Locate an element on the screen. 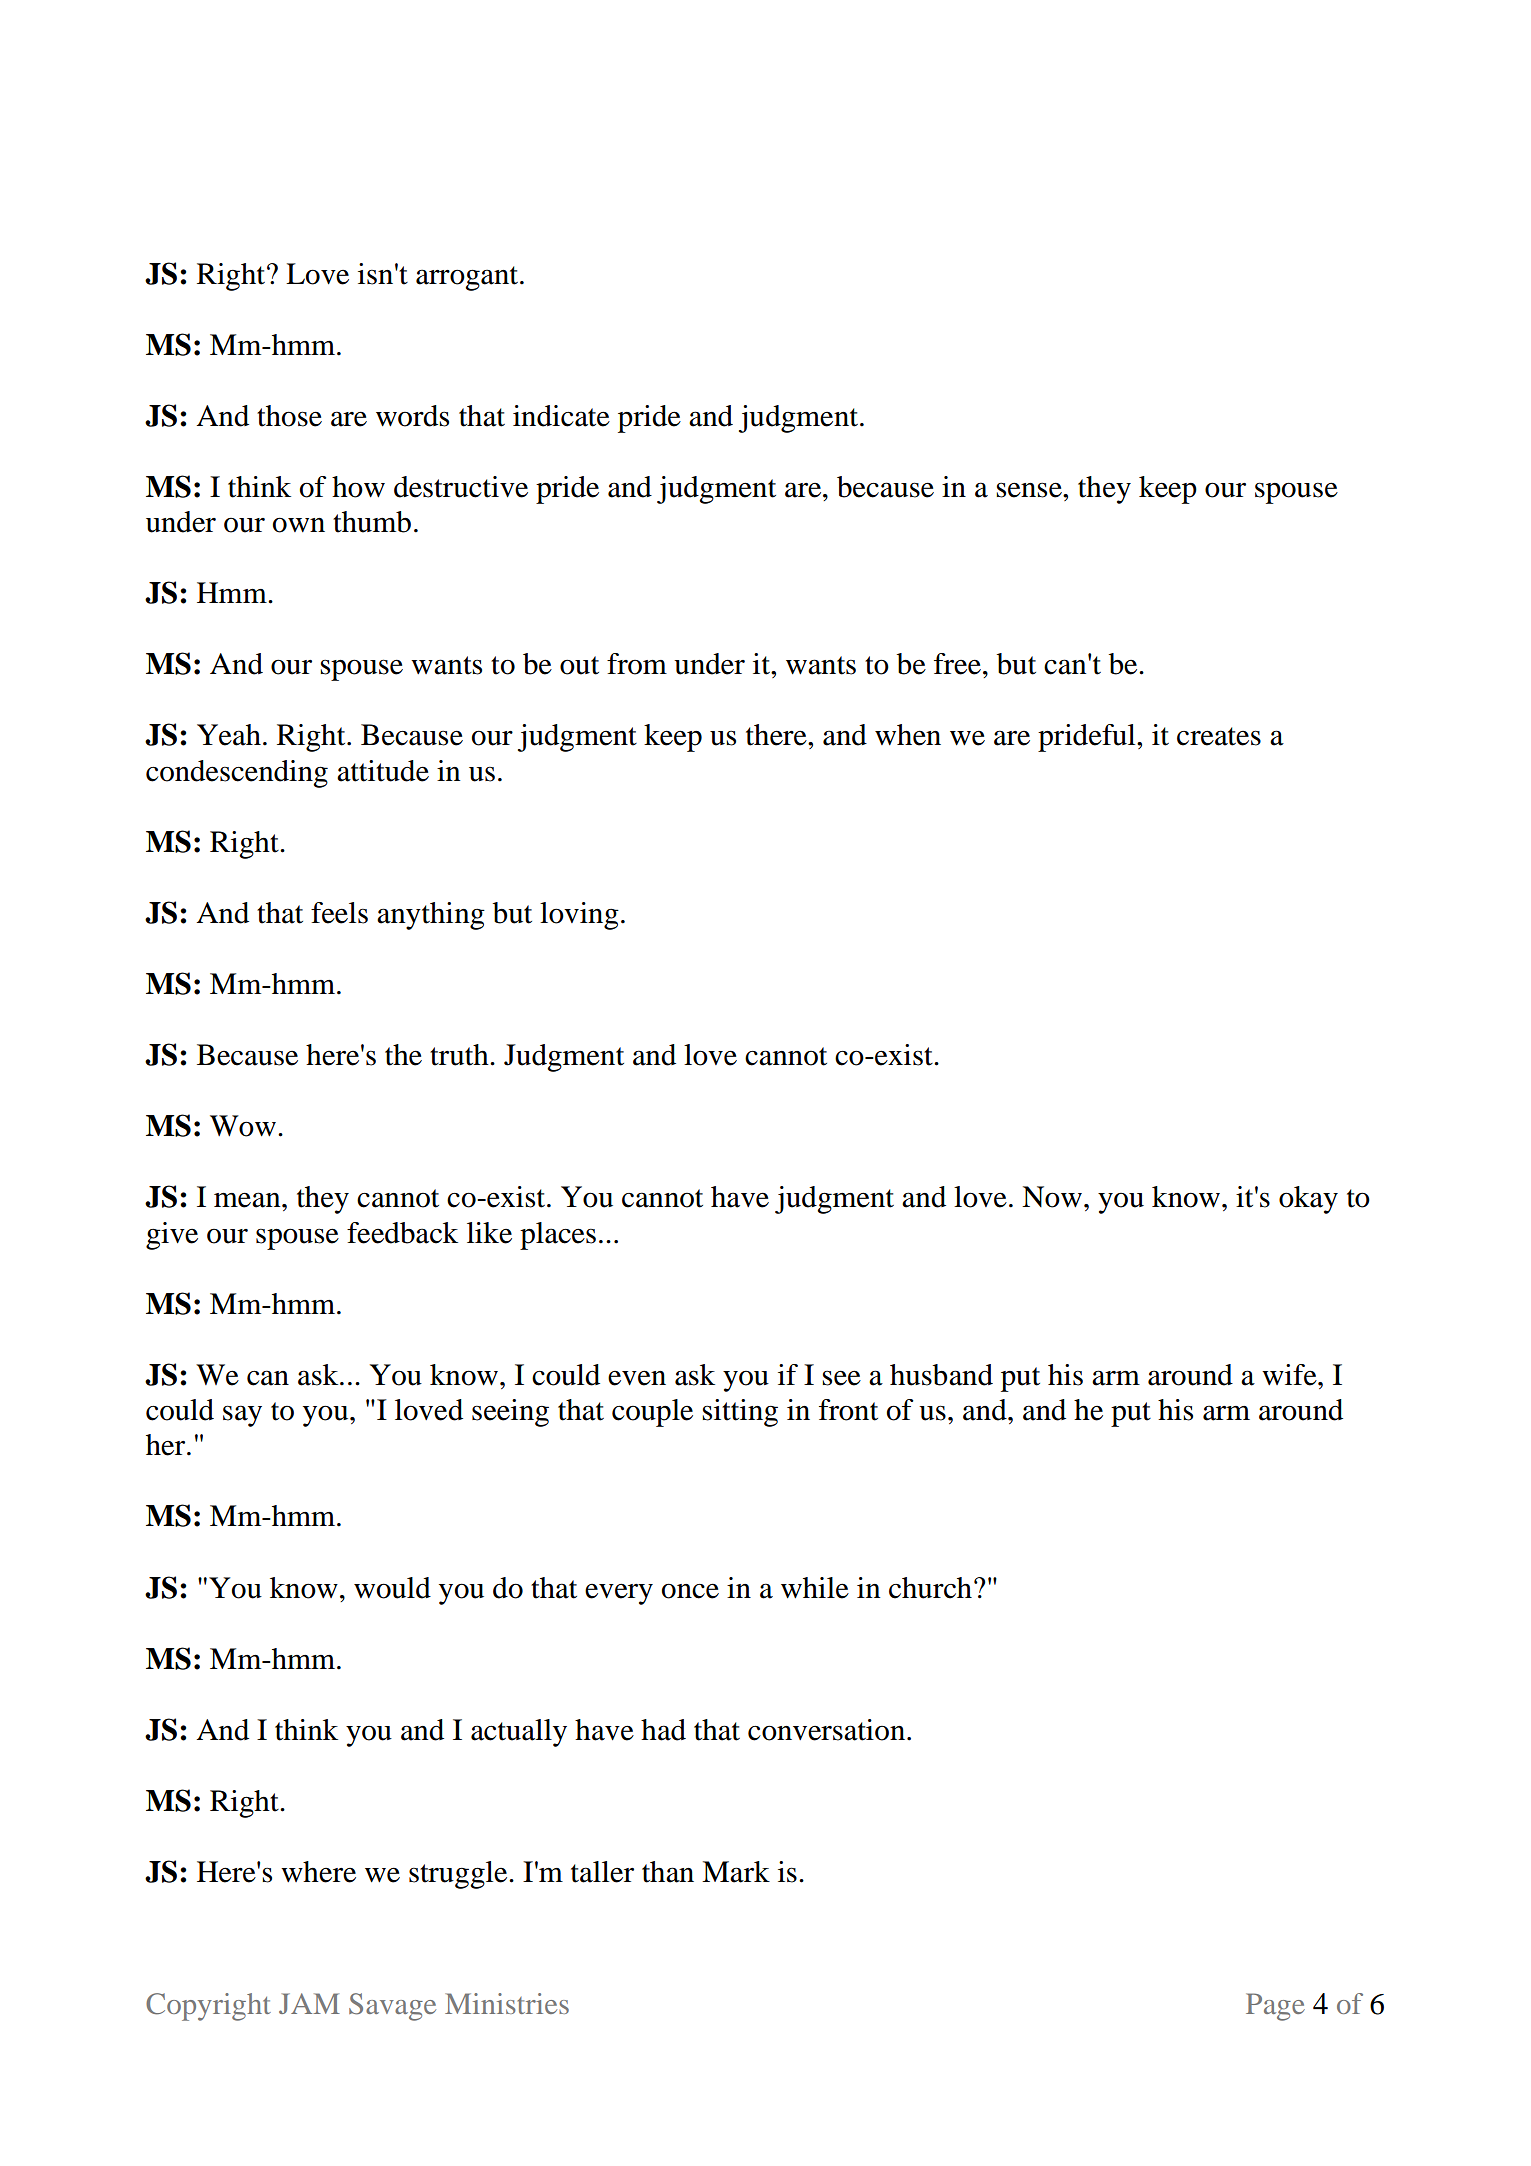  those is located at coordinates (289, 416).
